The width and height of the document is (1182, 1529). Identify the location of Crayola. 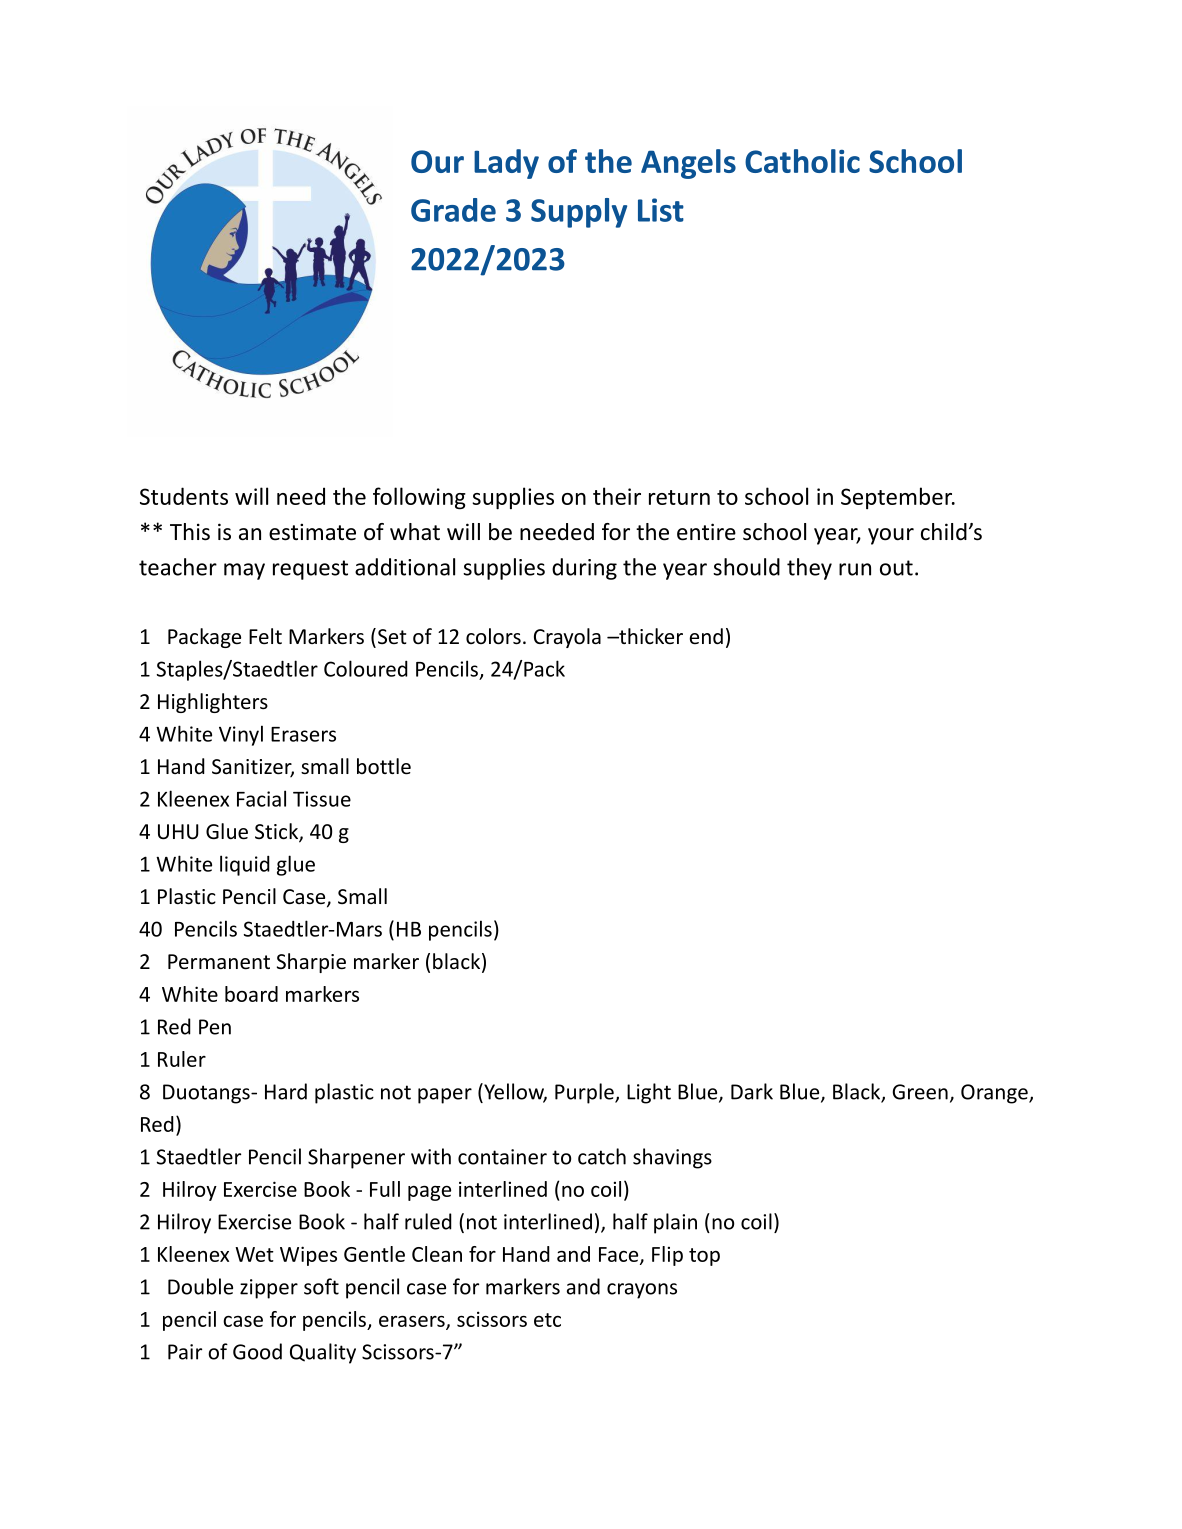
(567, 638).
